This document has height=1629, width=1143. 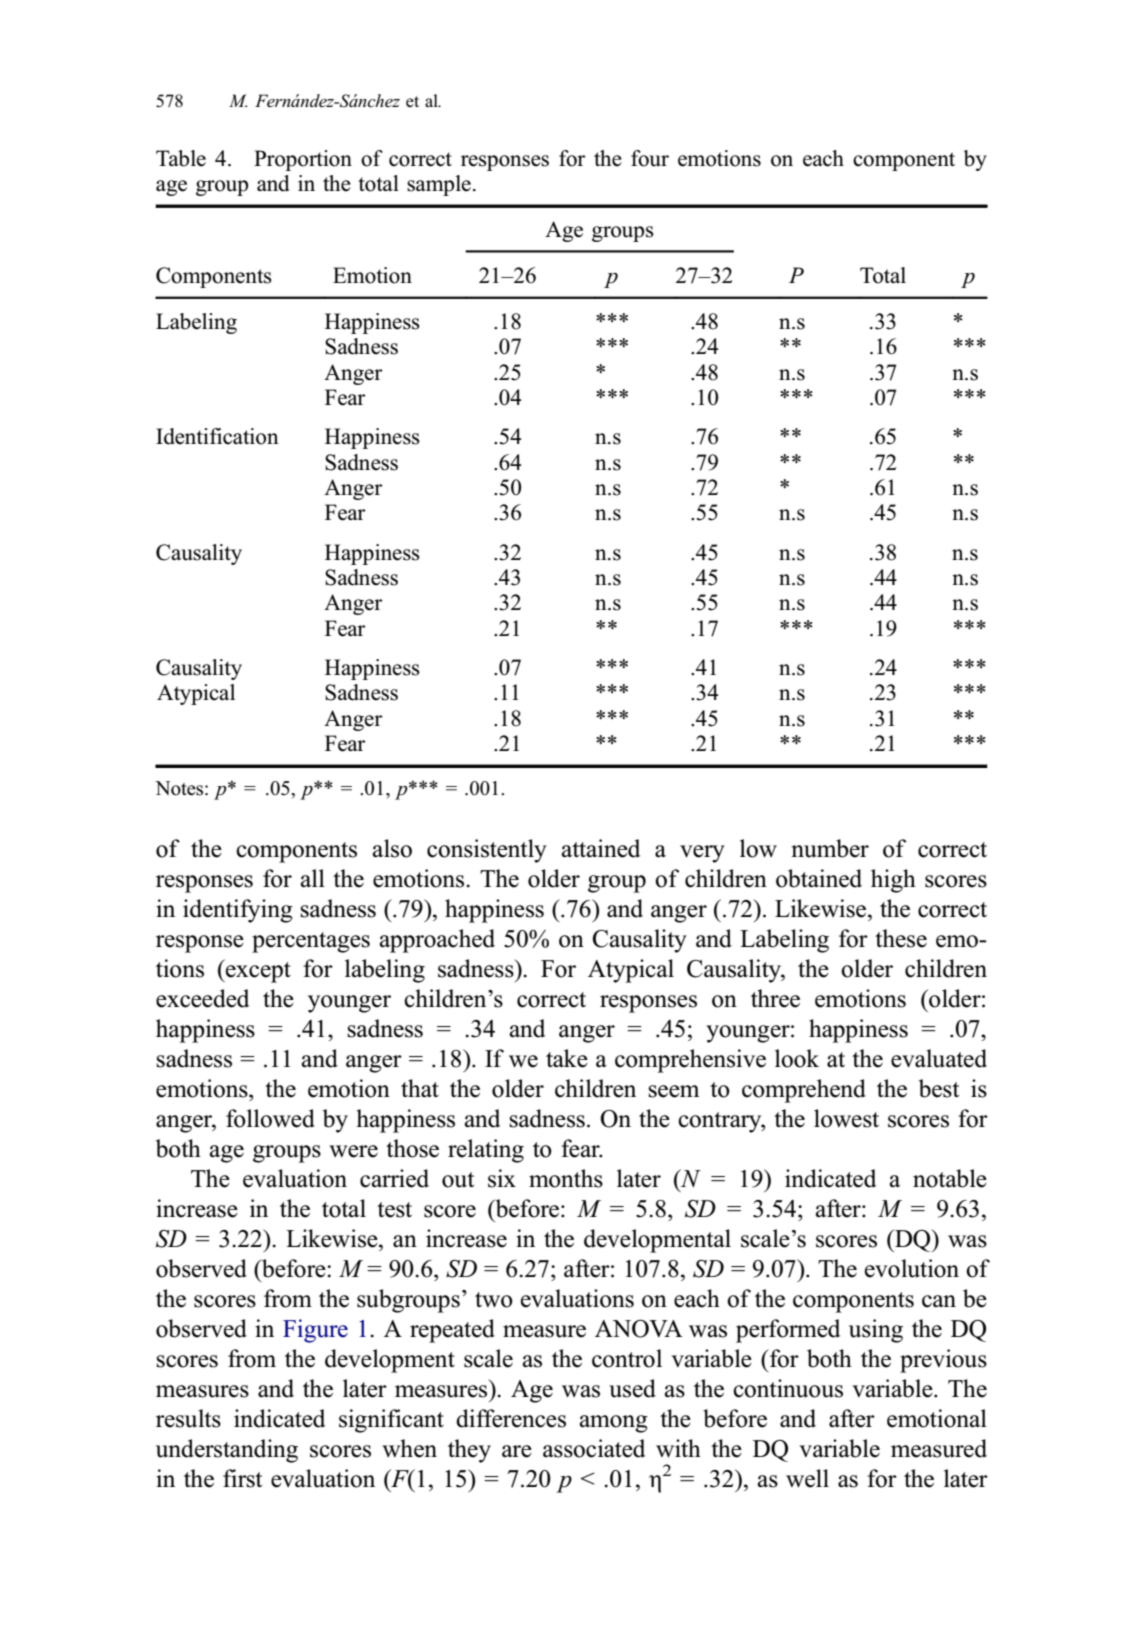 What do you see at coordinates (650, 158) in the document?
I see `four` at bounding box center [650, 158].
